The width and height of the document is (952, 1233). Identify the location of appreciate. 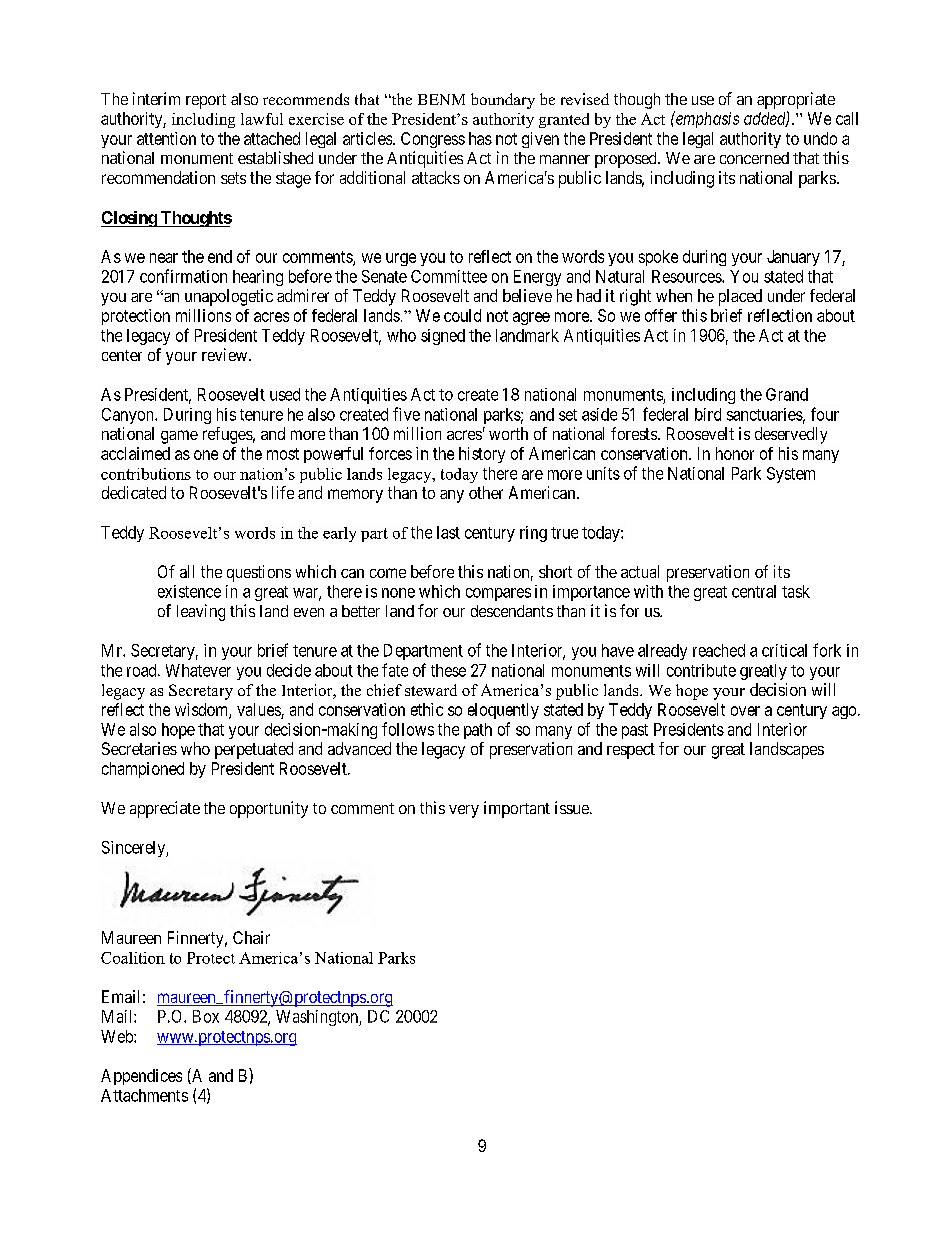
(165, 809).
